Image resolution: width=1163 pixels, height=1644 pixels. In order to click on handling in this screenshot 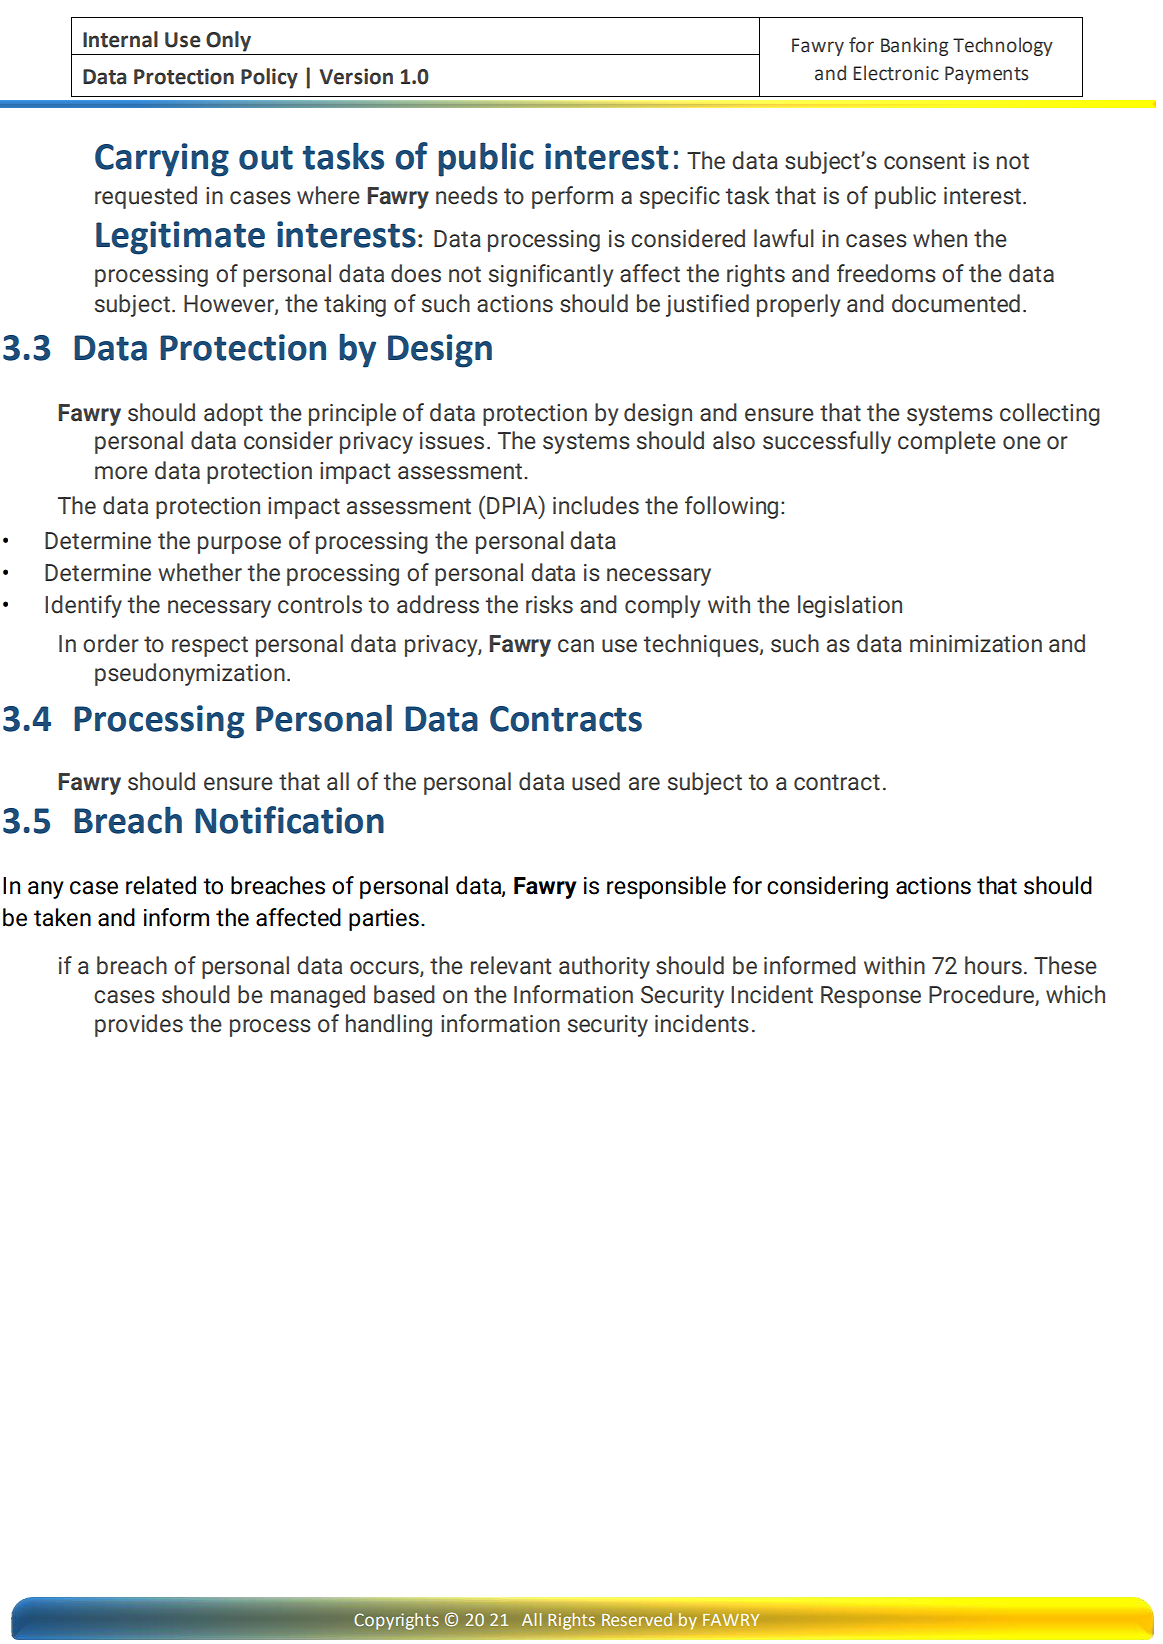, I will do `click(389, 1025)`.
